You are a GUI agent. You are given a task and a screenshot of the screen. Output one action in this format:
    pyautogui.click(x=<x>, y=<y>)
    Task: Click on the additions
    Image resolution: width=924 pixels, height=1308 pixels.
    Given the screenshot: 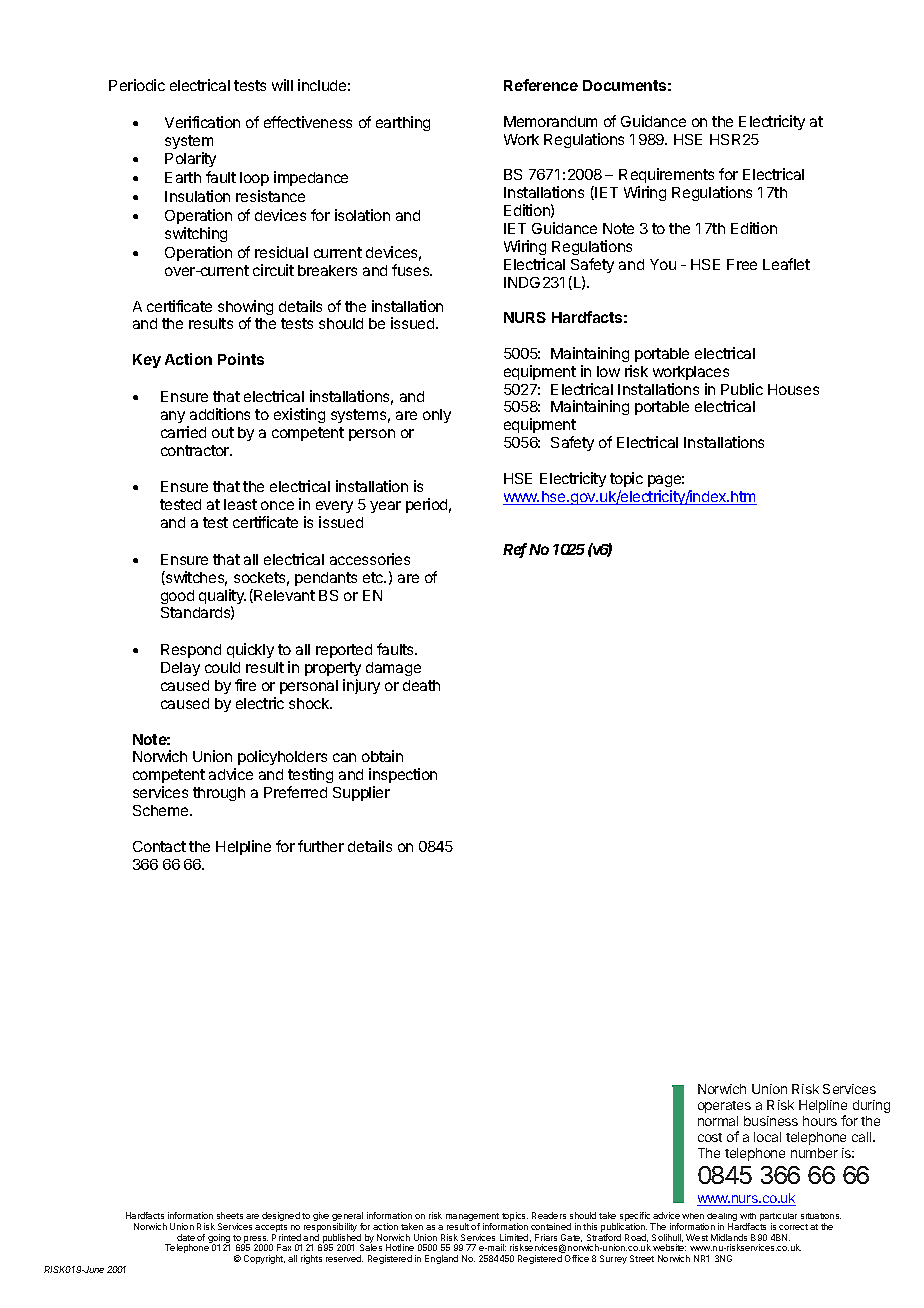 What is the action you would take?
    pyautogui.click(x=220, y=414)
